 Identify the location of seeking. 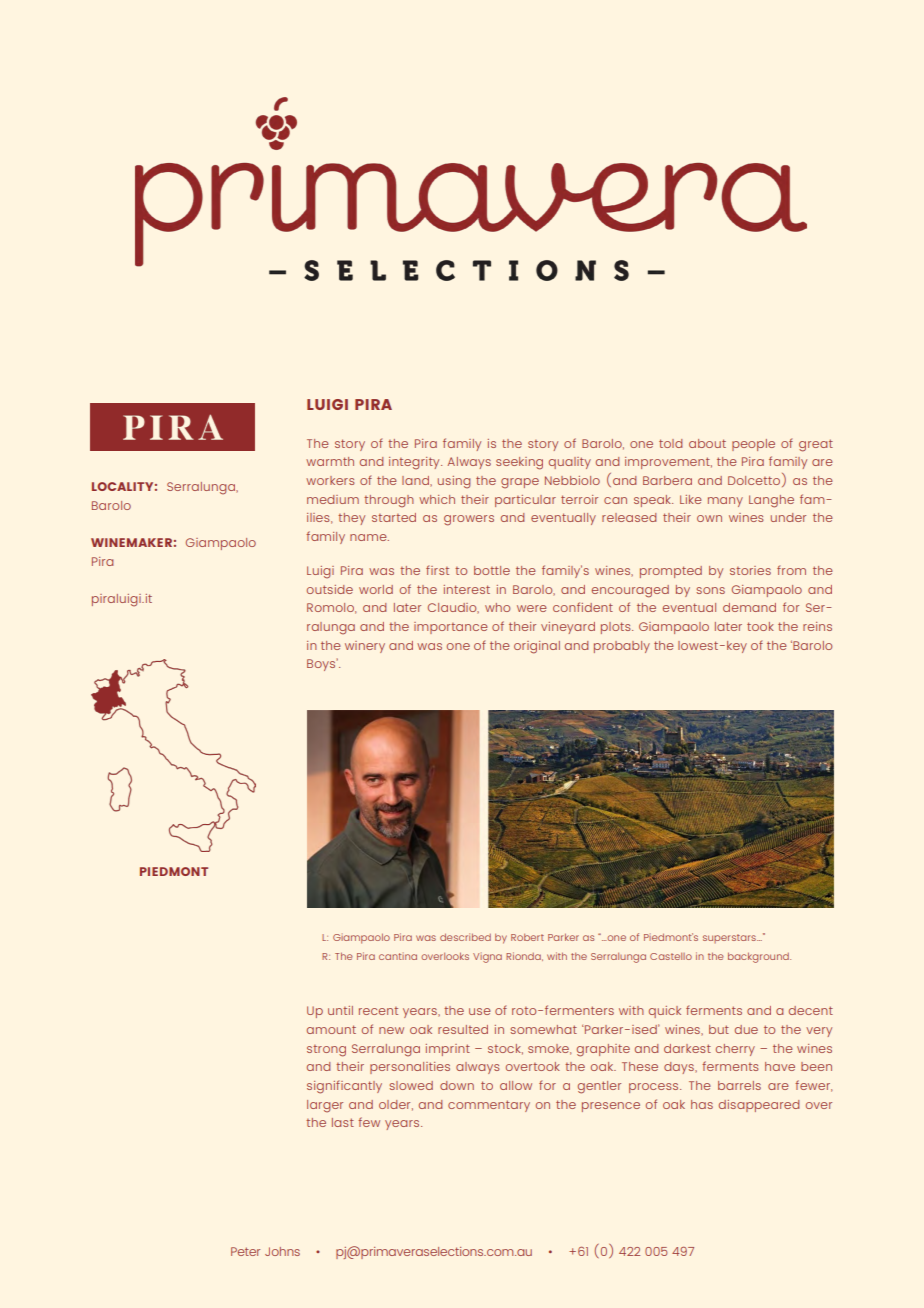
(519, 463).
